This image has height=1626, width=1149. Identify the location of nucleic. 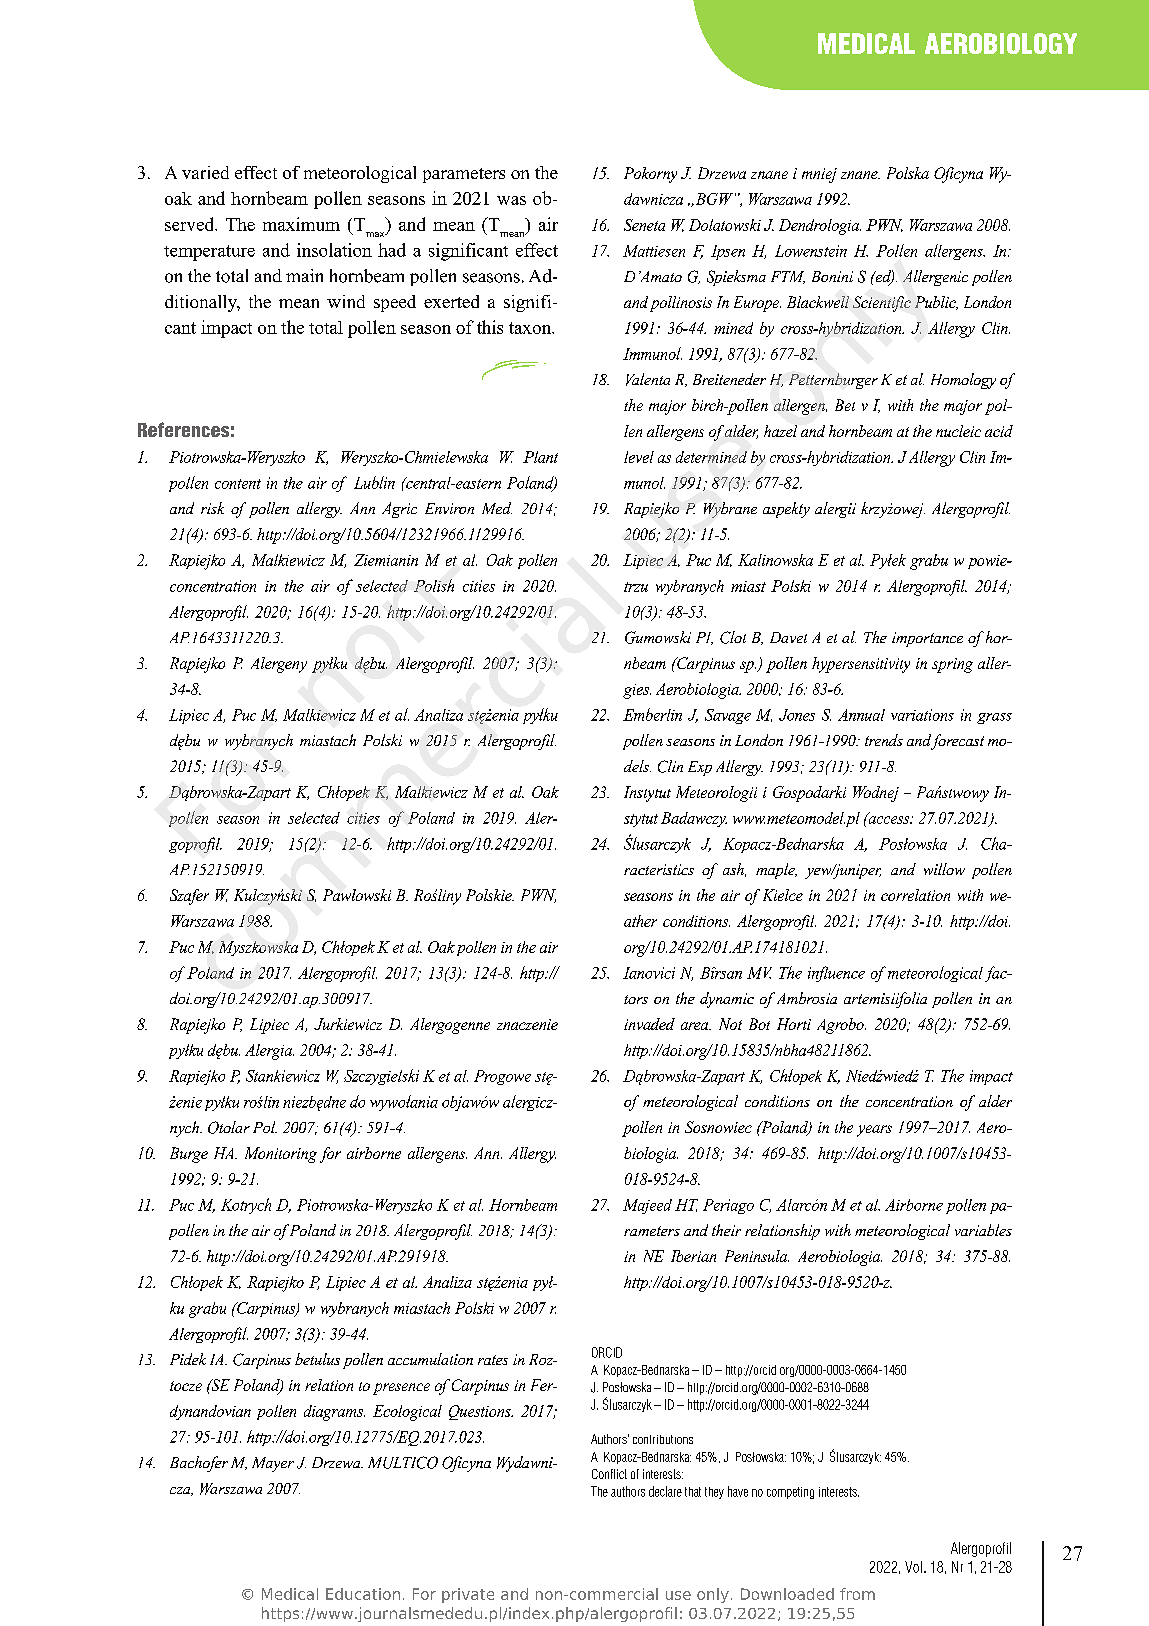
(958, 431).
